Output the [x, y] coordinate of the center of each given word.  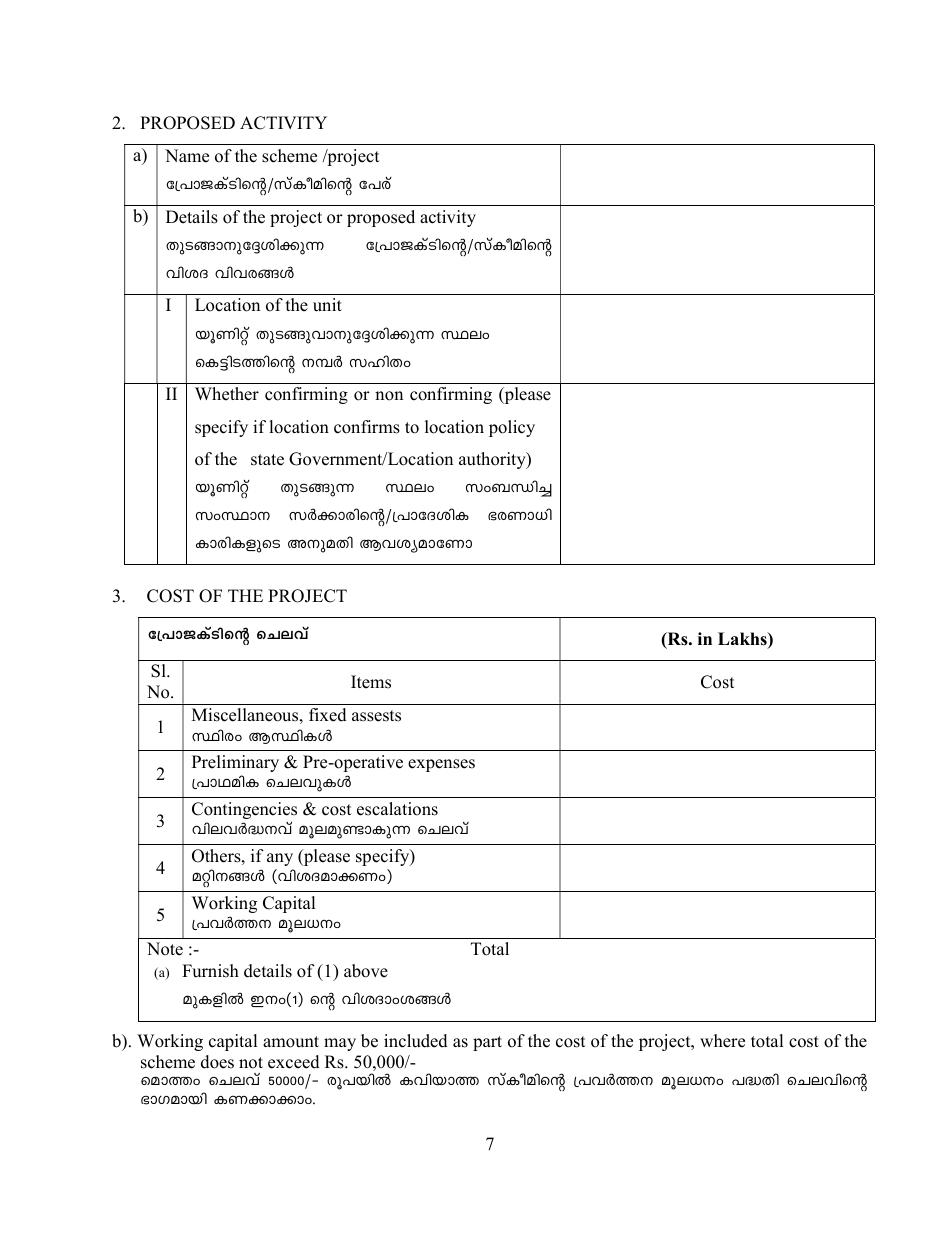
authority [493, 460]
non [389, 396]
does [217, 1062]
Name [187, 156]
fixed [328, 715]
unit [327, 305]
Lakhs [743, 640]
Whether [227, 394]
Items [371, 682]
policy [512, 428]
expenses [441, 765]
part [487, 1043]
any [280, 859]
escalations [397, 809]
